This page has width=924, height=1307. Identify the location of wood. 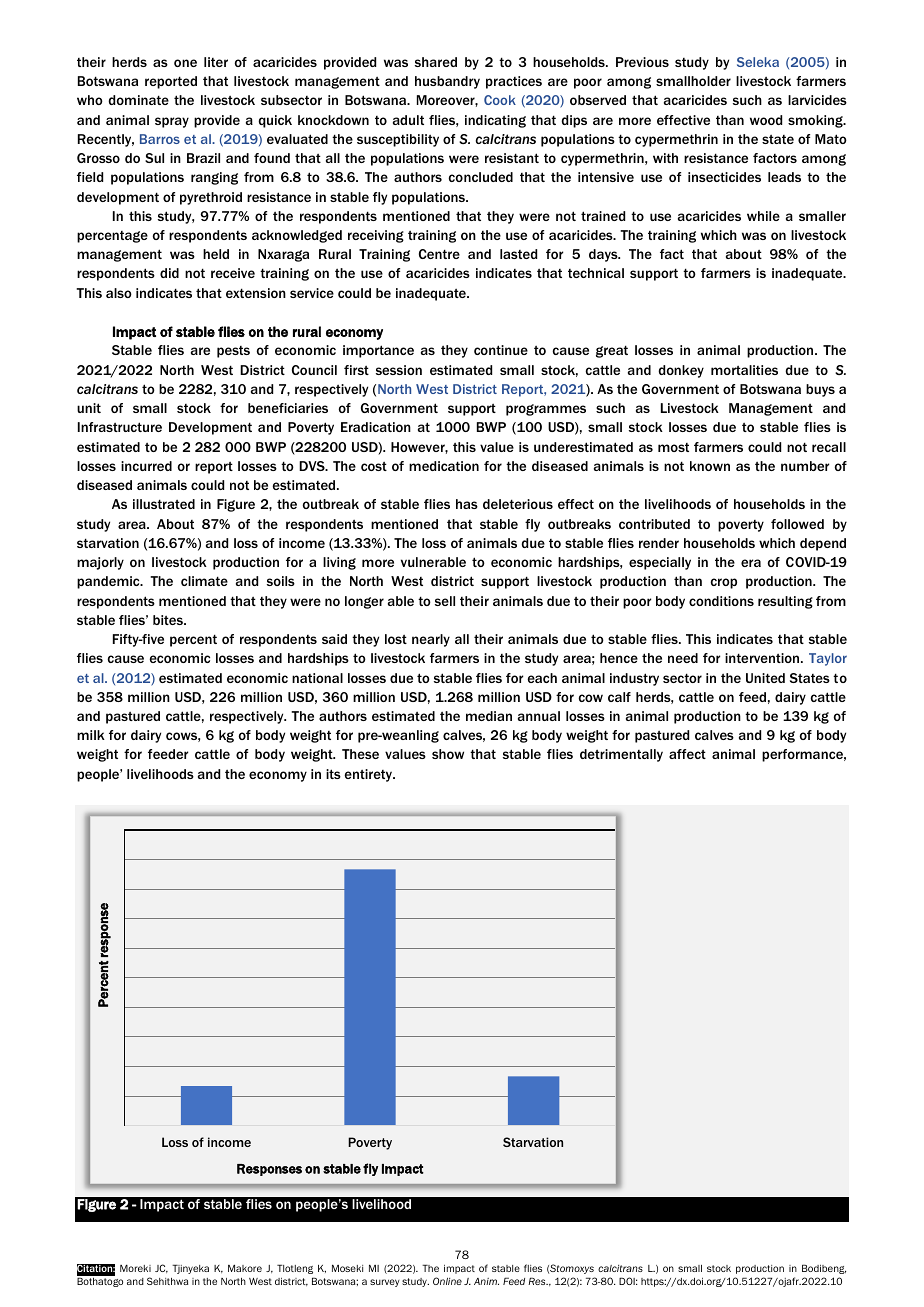
(766, 120).
